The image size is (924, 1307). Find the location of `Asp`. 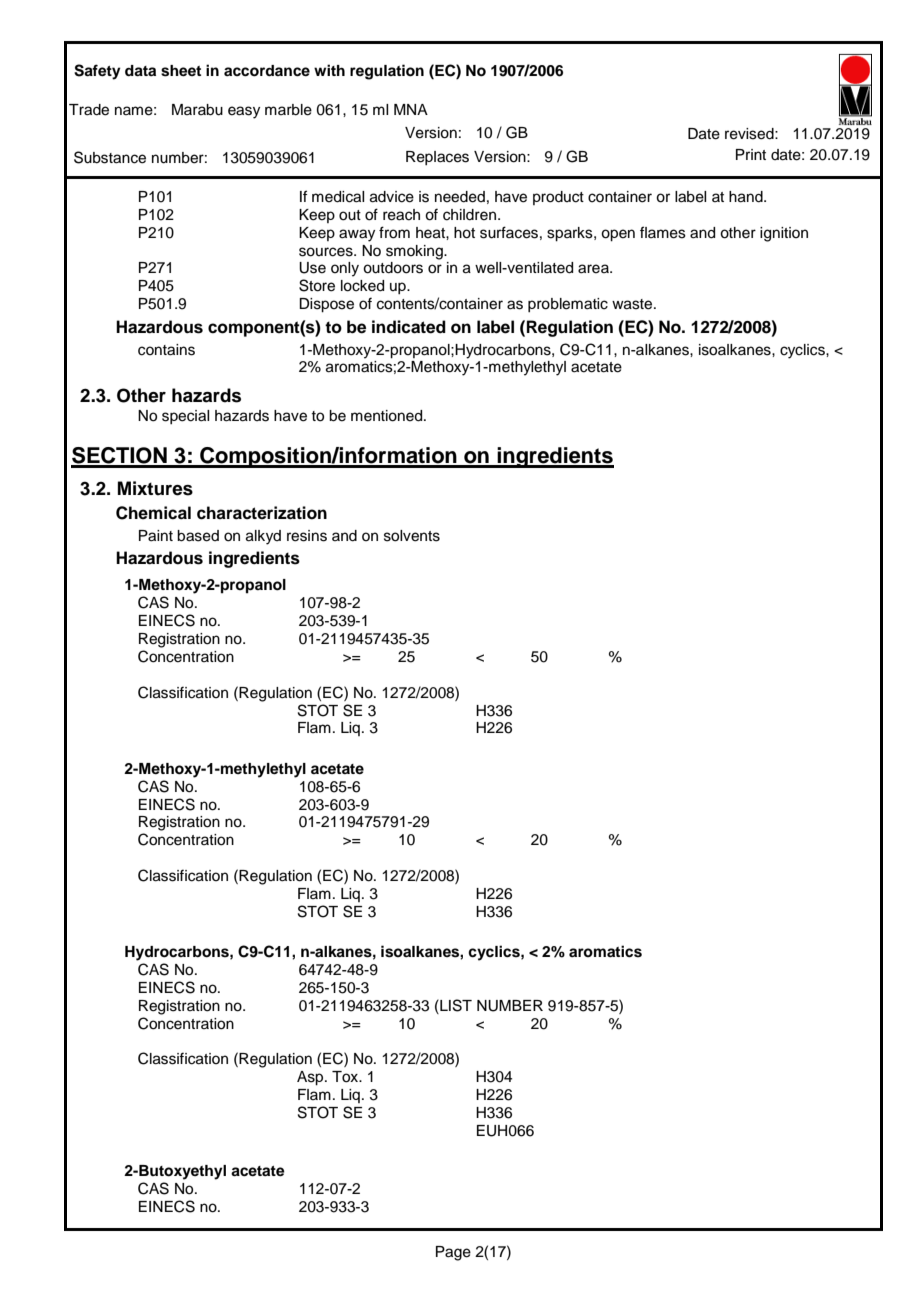

Asp is located at coordinates (311, 1078).
